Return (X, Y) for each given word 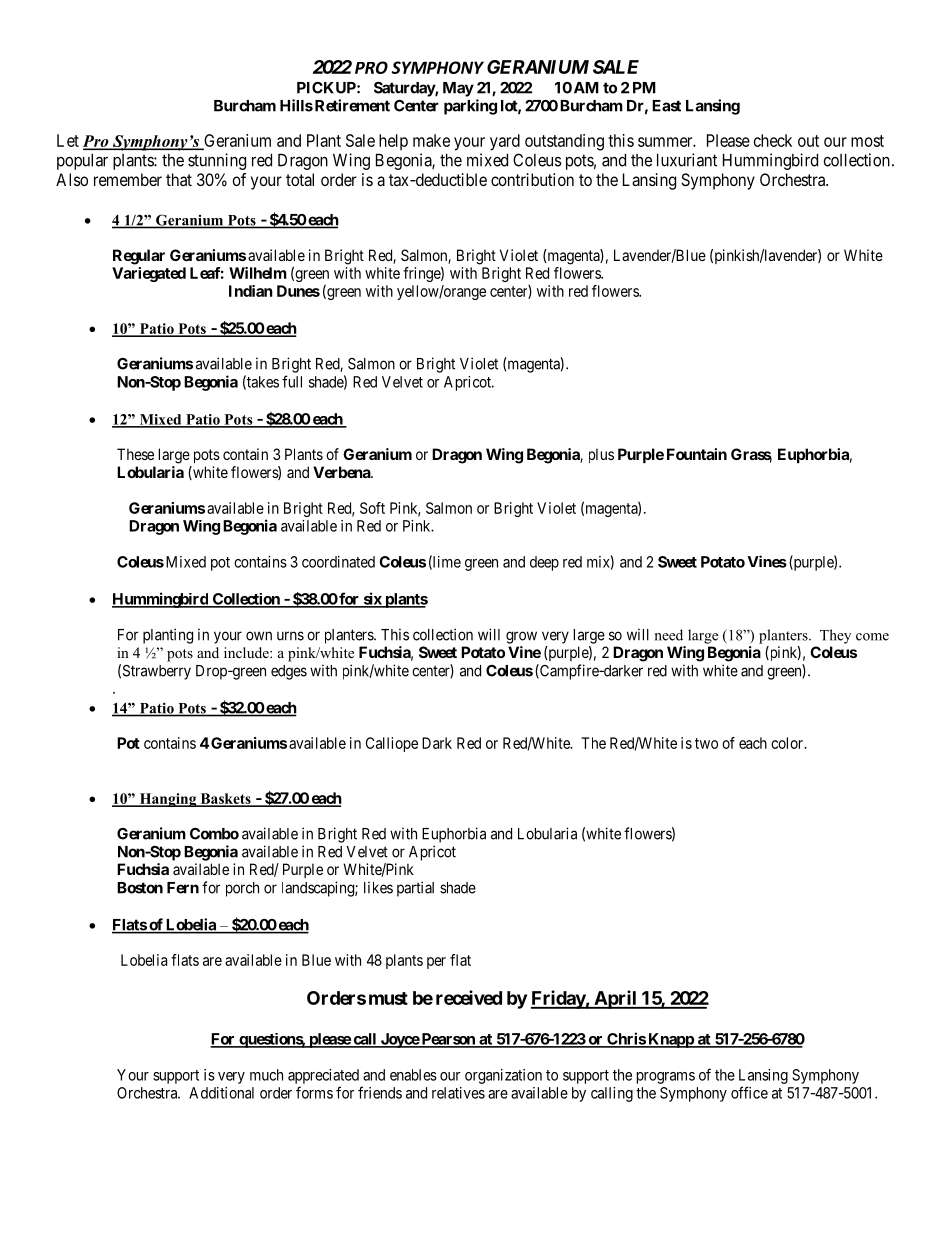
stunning (217, 161)
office (749, 1092)
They (835, 636)
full (292, 381)
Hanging (168, 800)
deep (544, 563)
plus (601, 455)
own (259, 636)
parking (470, 107)
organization (503, 1076)
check (773, 140)
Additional (221, 1093)
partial (415, 889)
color (788, 743)
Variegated (149, 274)
